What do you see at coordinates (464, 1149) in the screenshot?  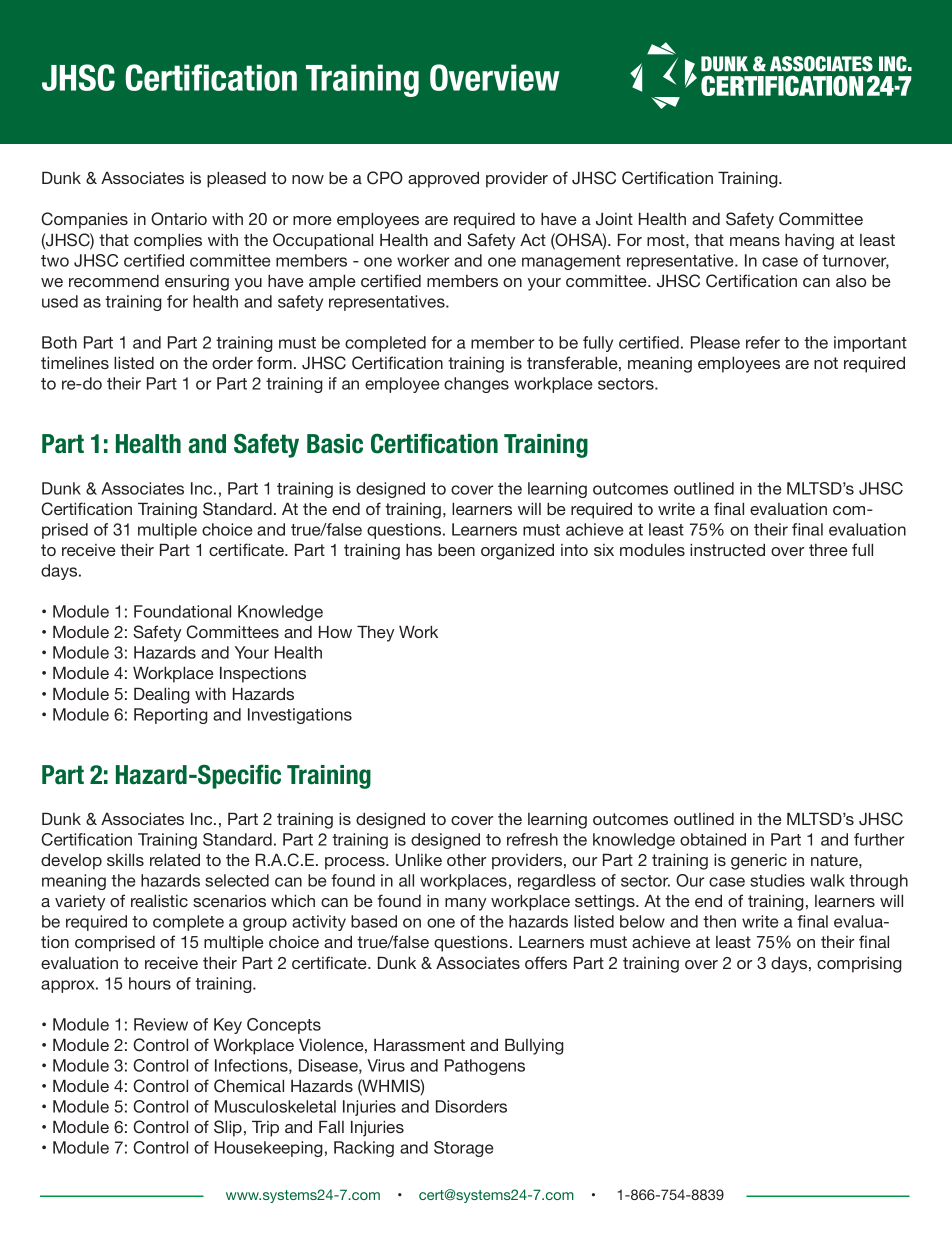 I see `Storage` at bounding box center [464, 1149].
